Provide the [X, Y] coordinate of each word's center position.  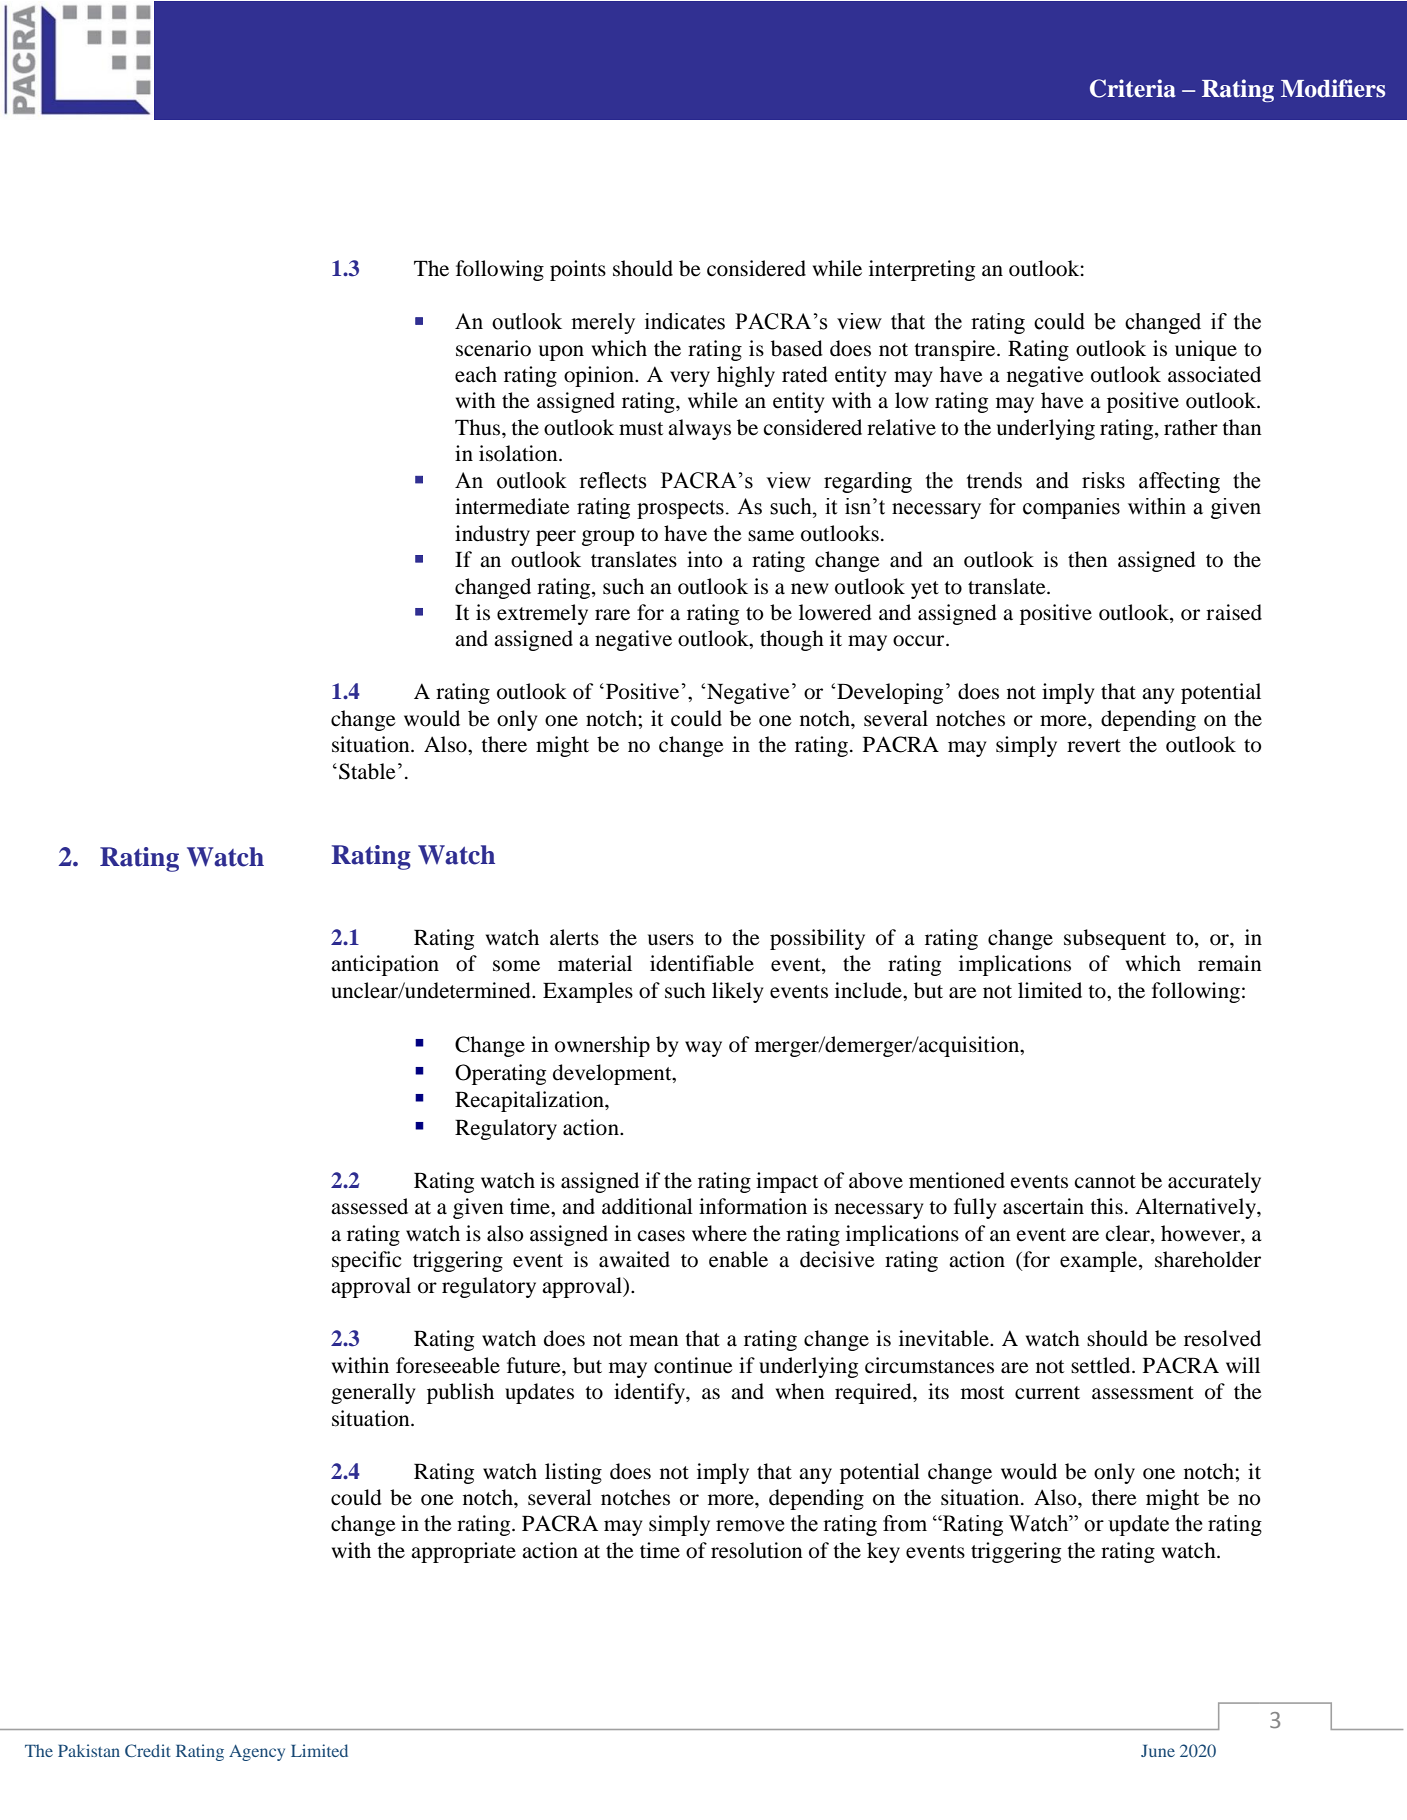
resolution [757, 1550]
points [578, 270]
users [671, 940]
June [1158, 1751]
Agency [257, 1753]
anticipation [385, 965]
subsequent [1115, 939]
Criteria [1133, 88]
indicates [685, 321]
